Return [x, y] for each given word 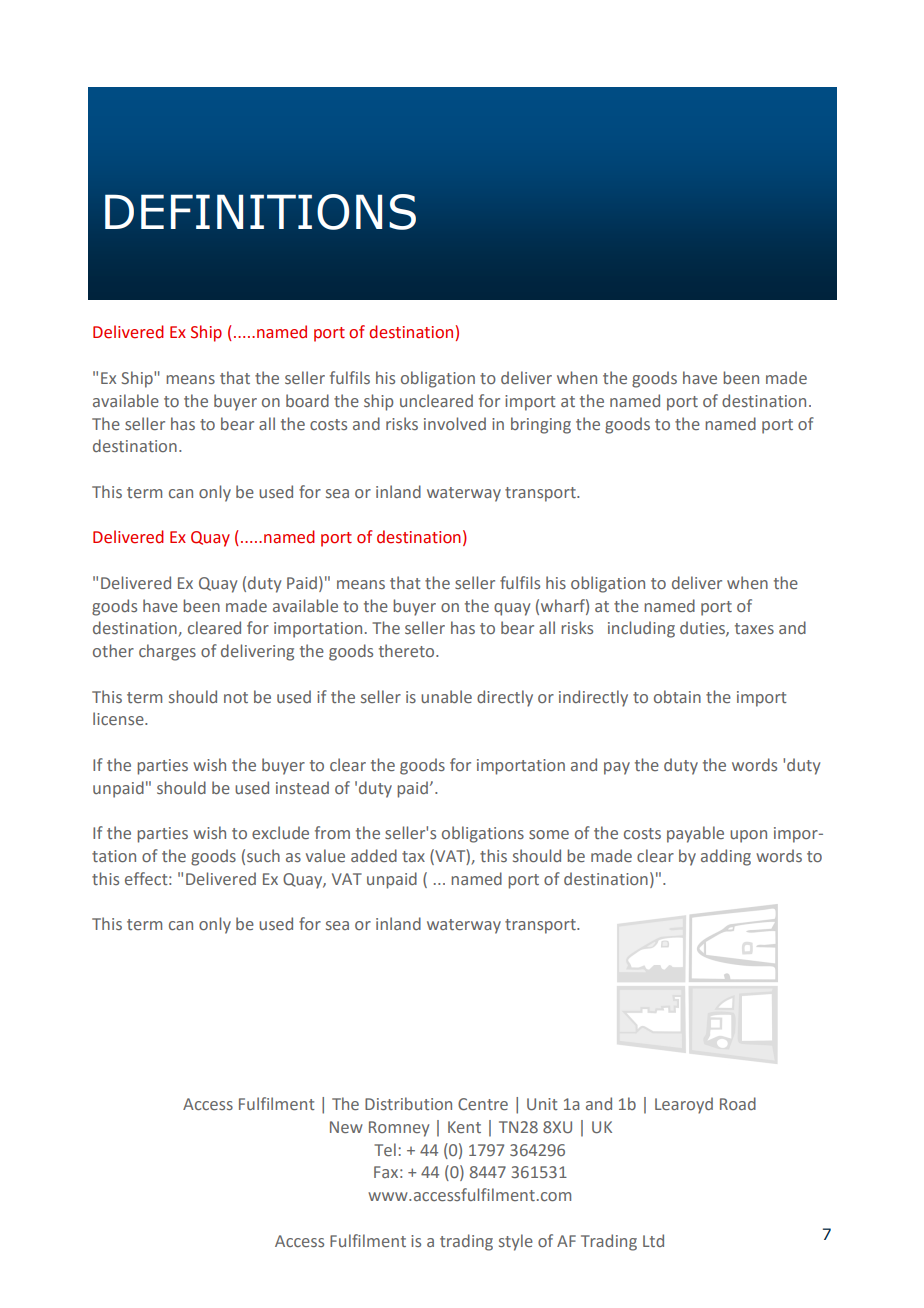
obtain [677, 696]
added [374, 855]
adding [726, 857]
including [641, 629]
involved [455, 423]
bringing [541, 425]
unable [446, 696]
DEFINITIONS [260, 212]
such [263, 855]
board [307, 400]
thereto [408, 650]
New [346, 1127]
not [236, 697]
